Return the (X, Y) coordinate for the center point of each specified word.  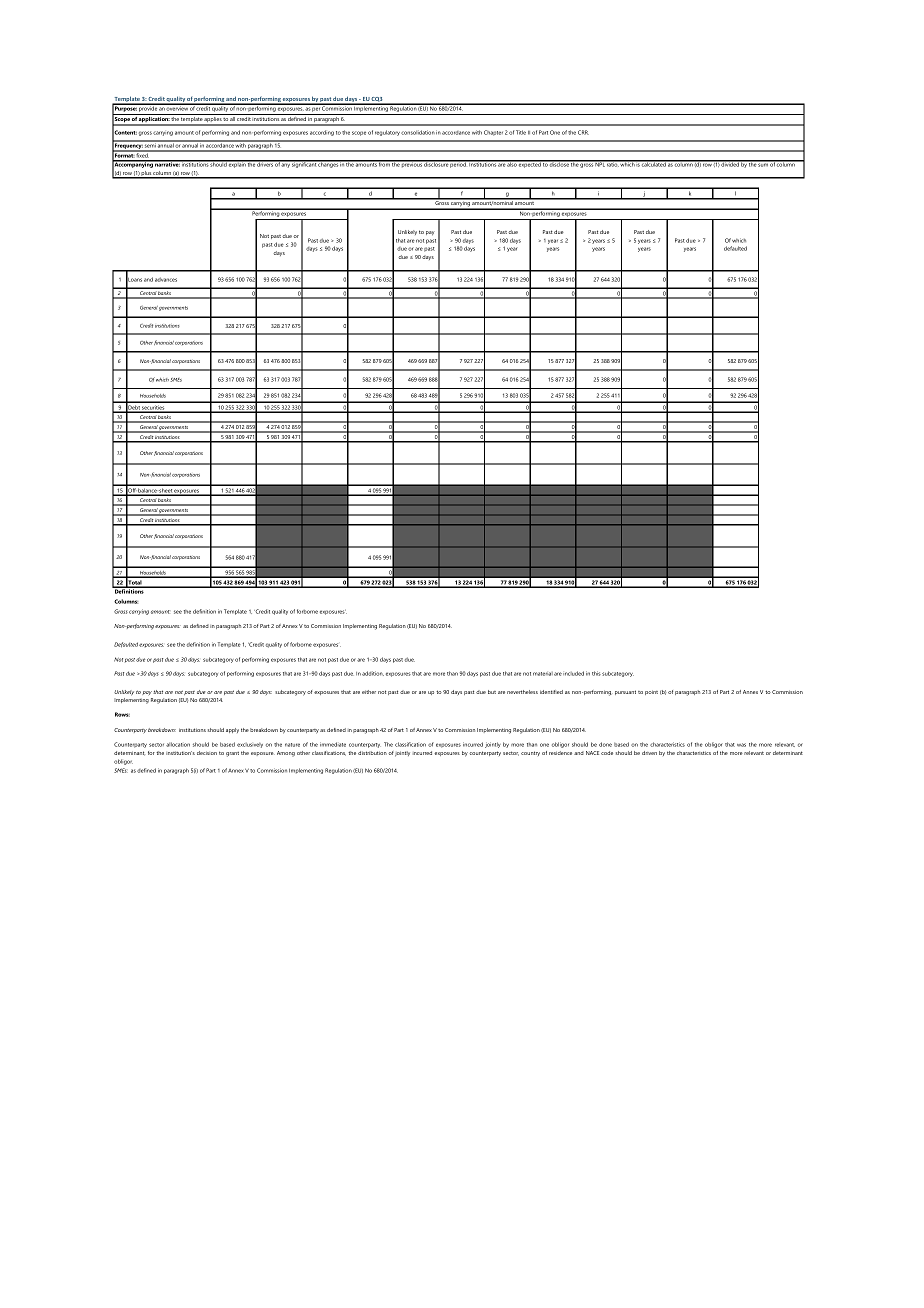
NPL (600, 164)
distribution (372, 753)
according (322, 133)
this (596, 673)
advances (166, 279)
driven (649, 753)
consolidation (418, 132)
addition (373, 673)
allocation (178, 744)
